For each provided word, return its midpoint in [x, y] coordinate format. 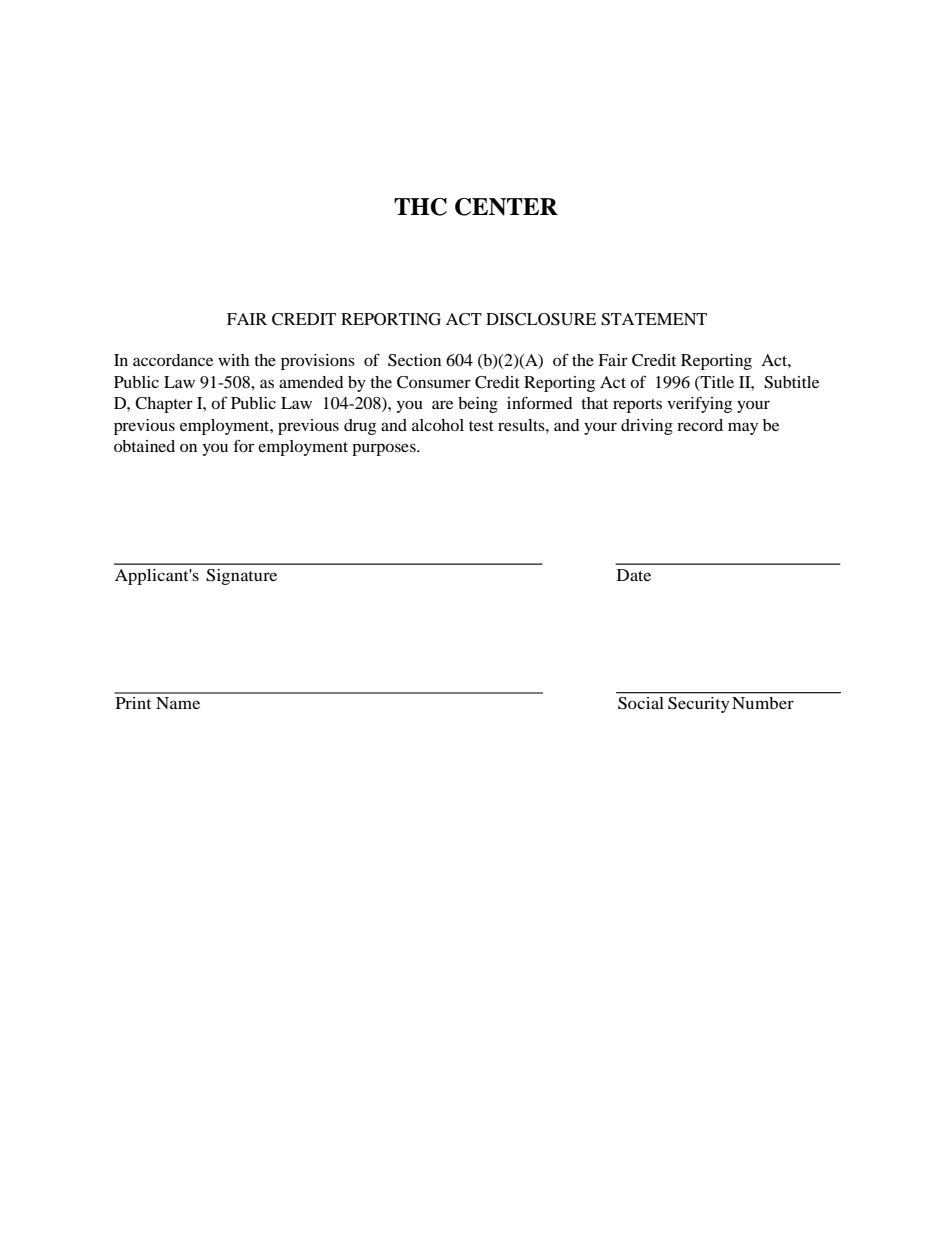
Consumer [434, 382]
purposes [385, 449]
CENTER [506, 207]
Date [634, 575]
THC [420, 207]
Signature [241, 577]
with [233, 360]
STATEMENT [654, 319]
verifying [699, 404]
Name [178, 703]
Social [640, 703]
